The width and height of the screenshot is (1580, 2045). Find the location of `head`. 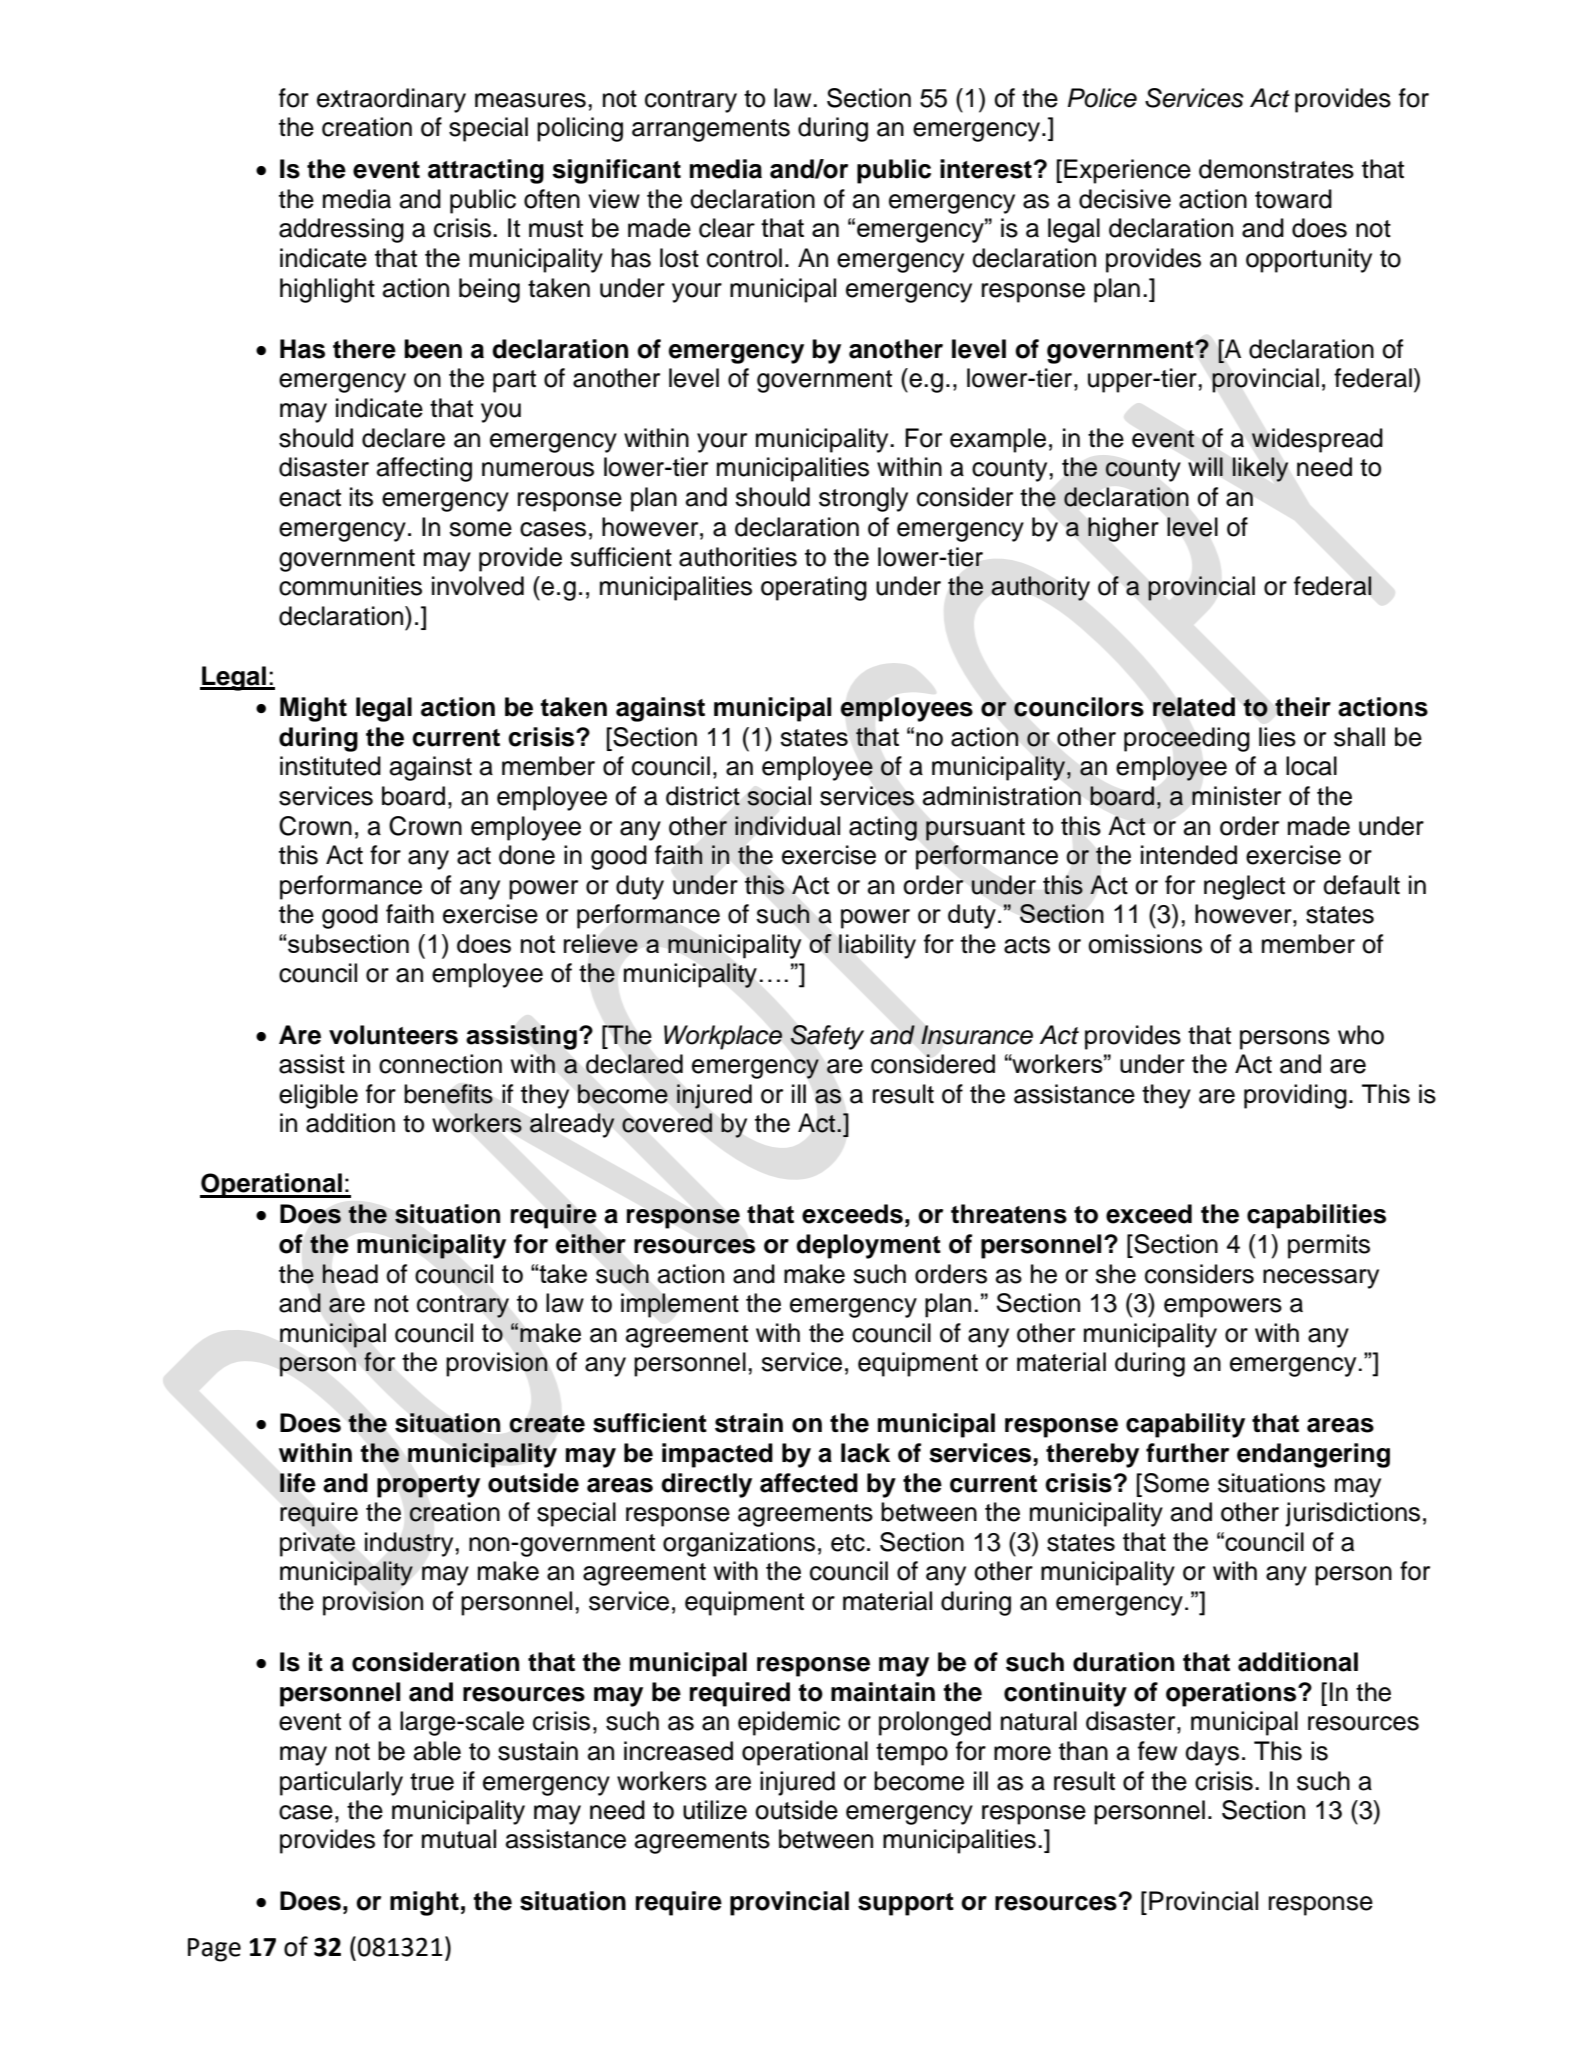

head is located at coordinates (350, 1274).
